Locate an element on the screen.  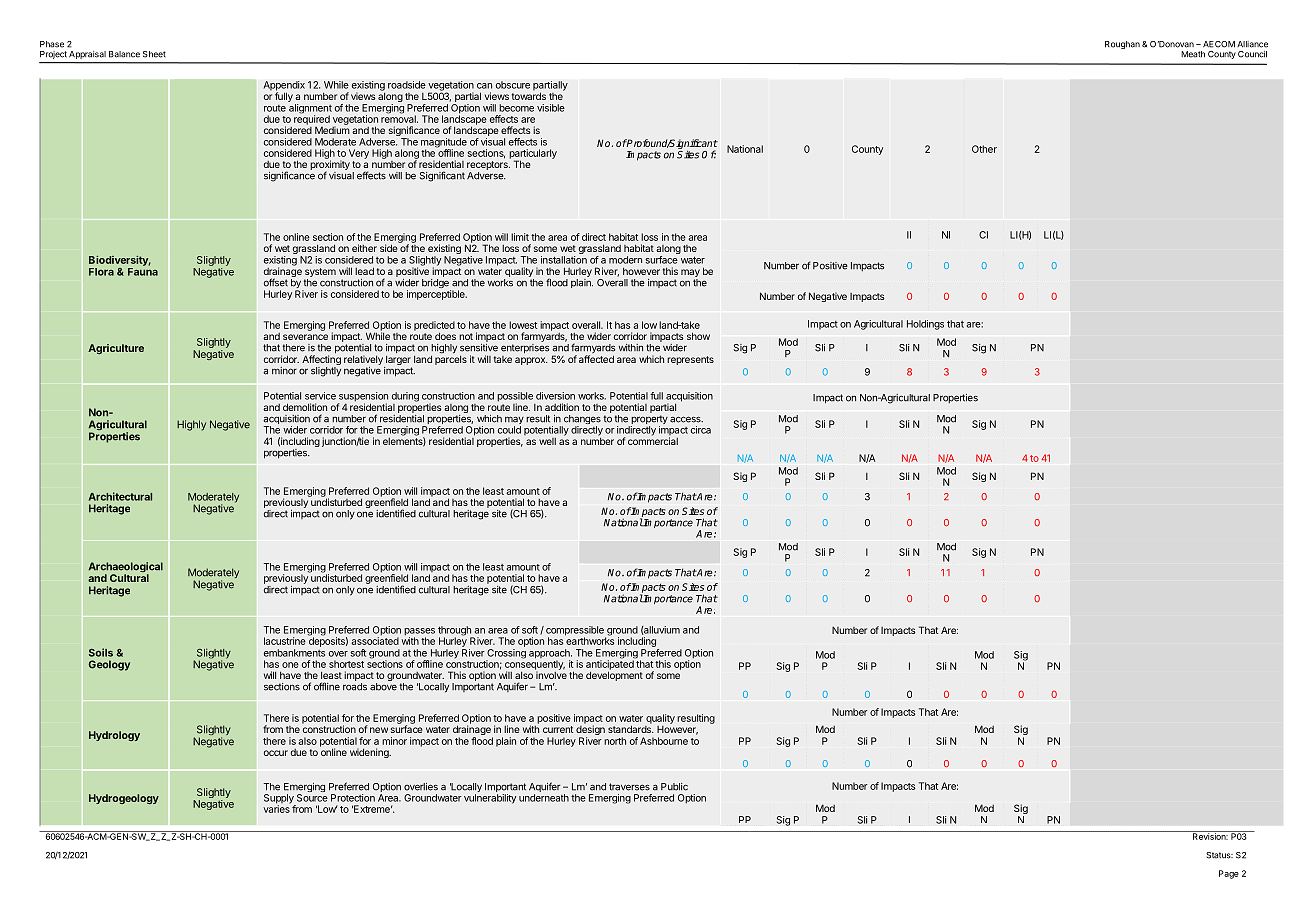
obscure is located at coordinates (512, 85).
